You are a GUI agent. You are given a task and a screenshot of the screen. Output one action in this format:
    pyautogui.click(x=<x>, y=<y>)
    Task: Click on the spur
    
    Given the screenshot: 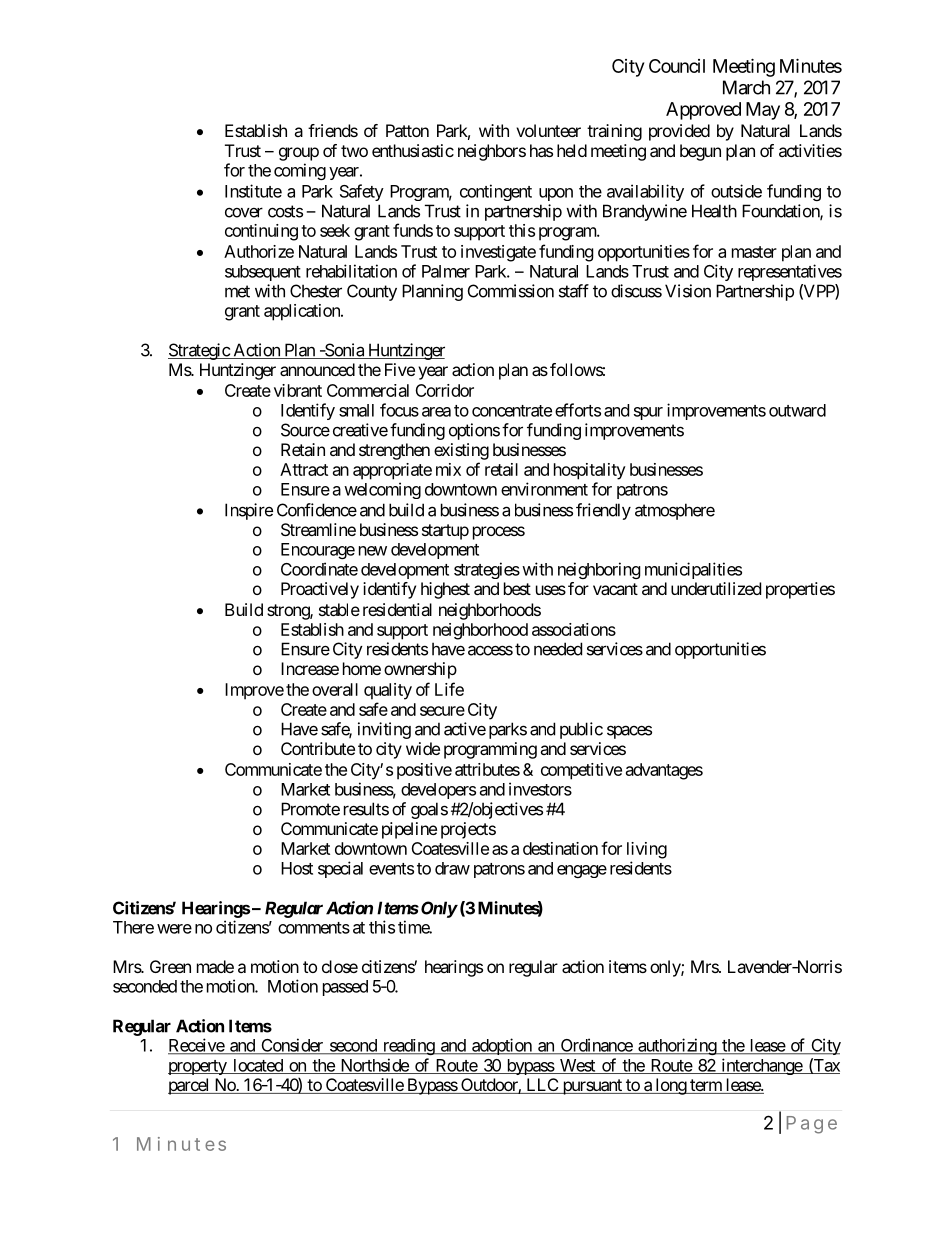 What is the action you would take?
    pyautogui.click(x=648, y=413)
